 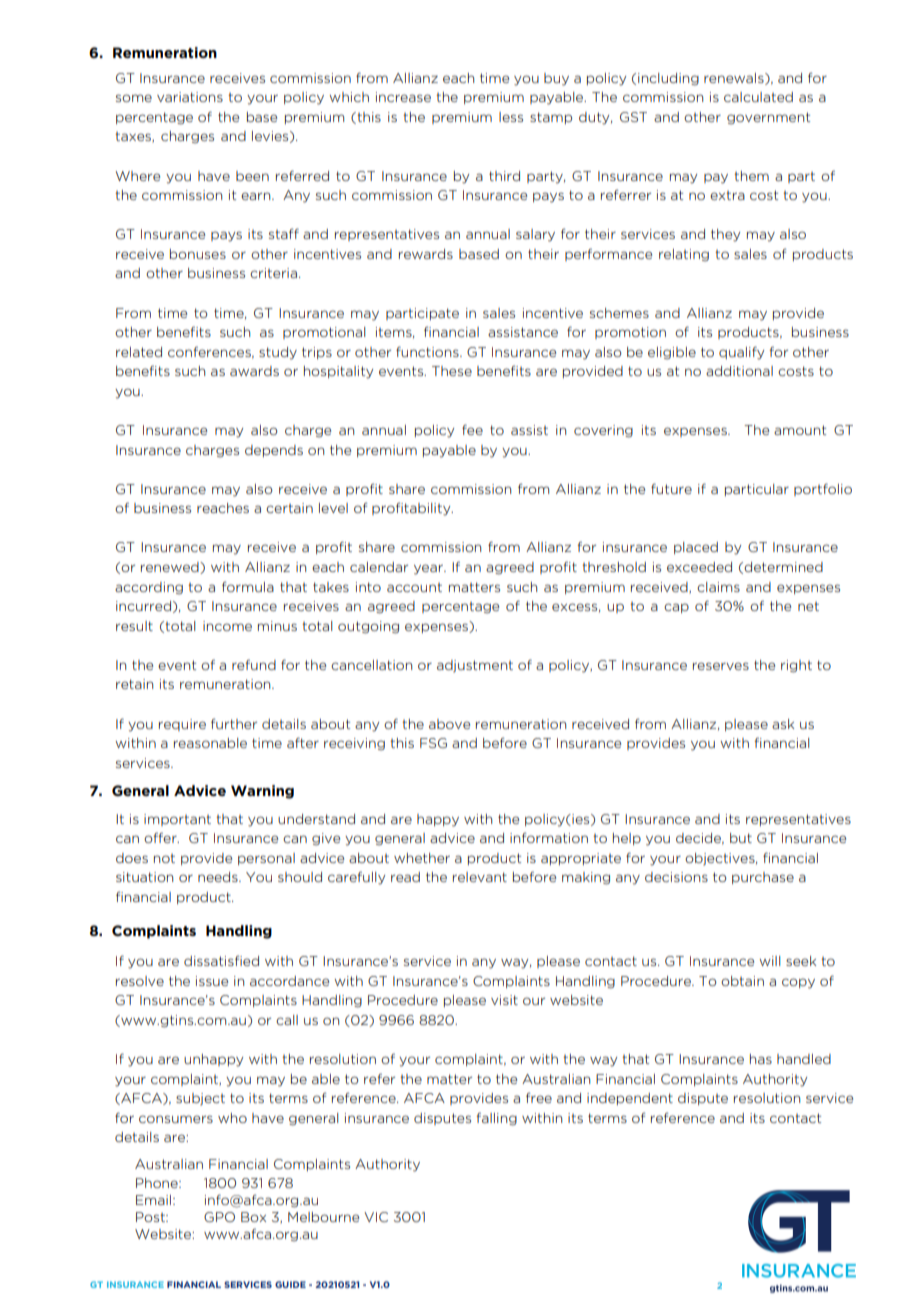 What do you see at coordinates (219, 1217) in the screenshot?
I see `GPO` at bounding box center [219, 1217].
